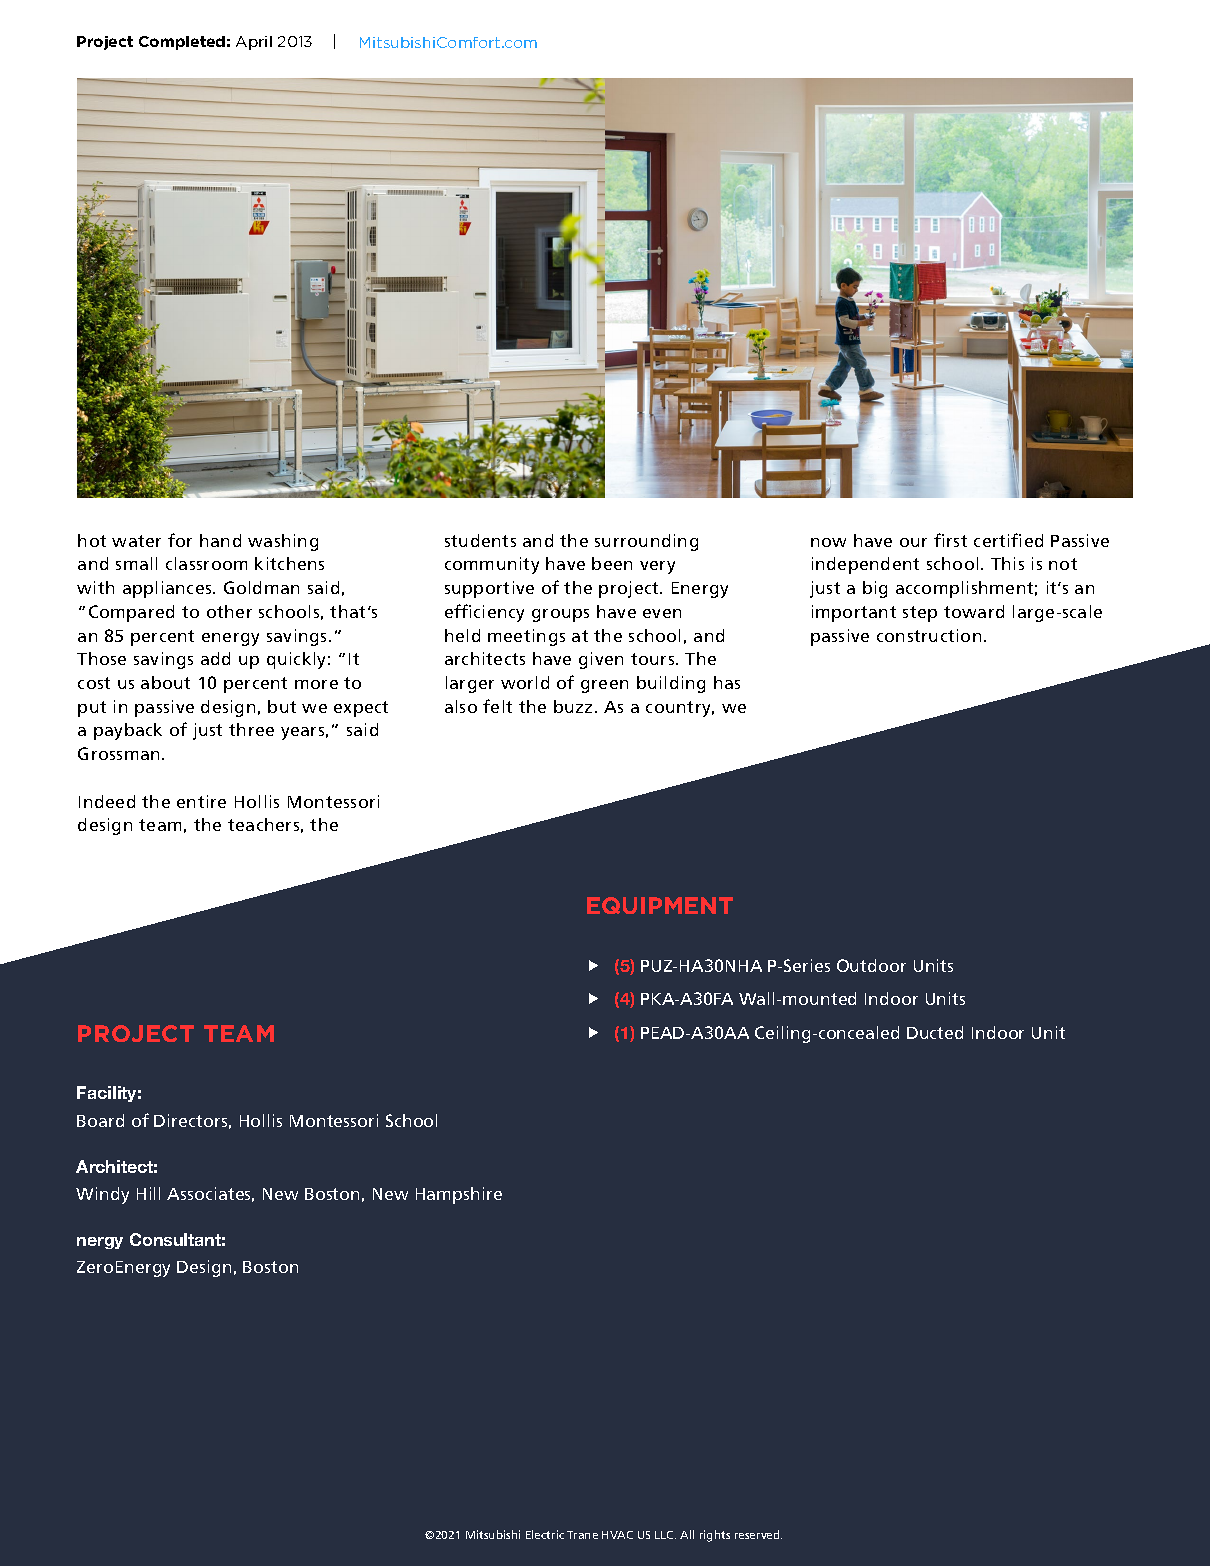 The height and width of the screenshot is (1566, 1210). I want to click on April, so click(254, 43).
